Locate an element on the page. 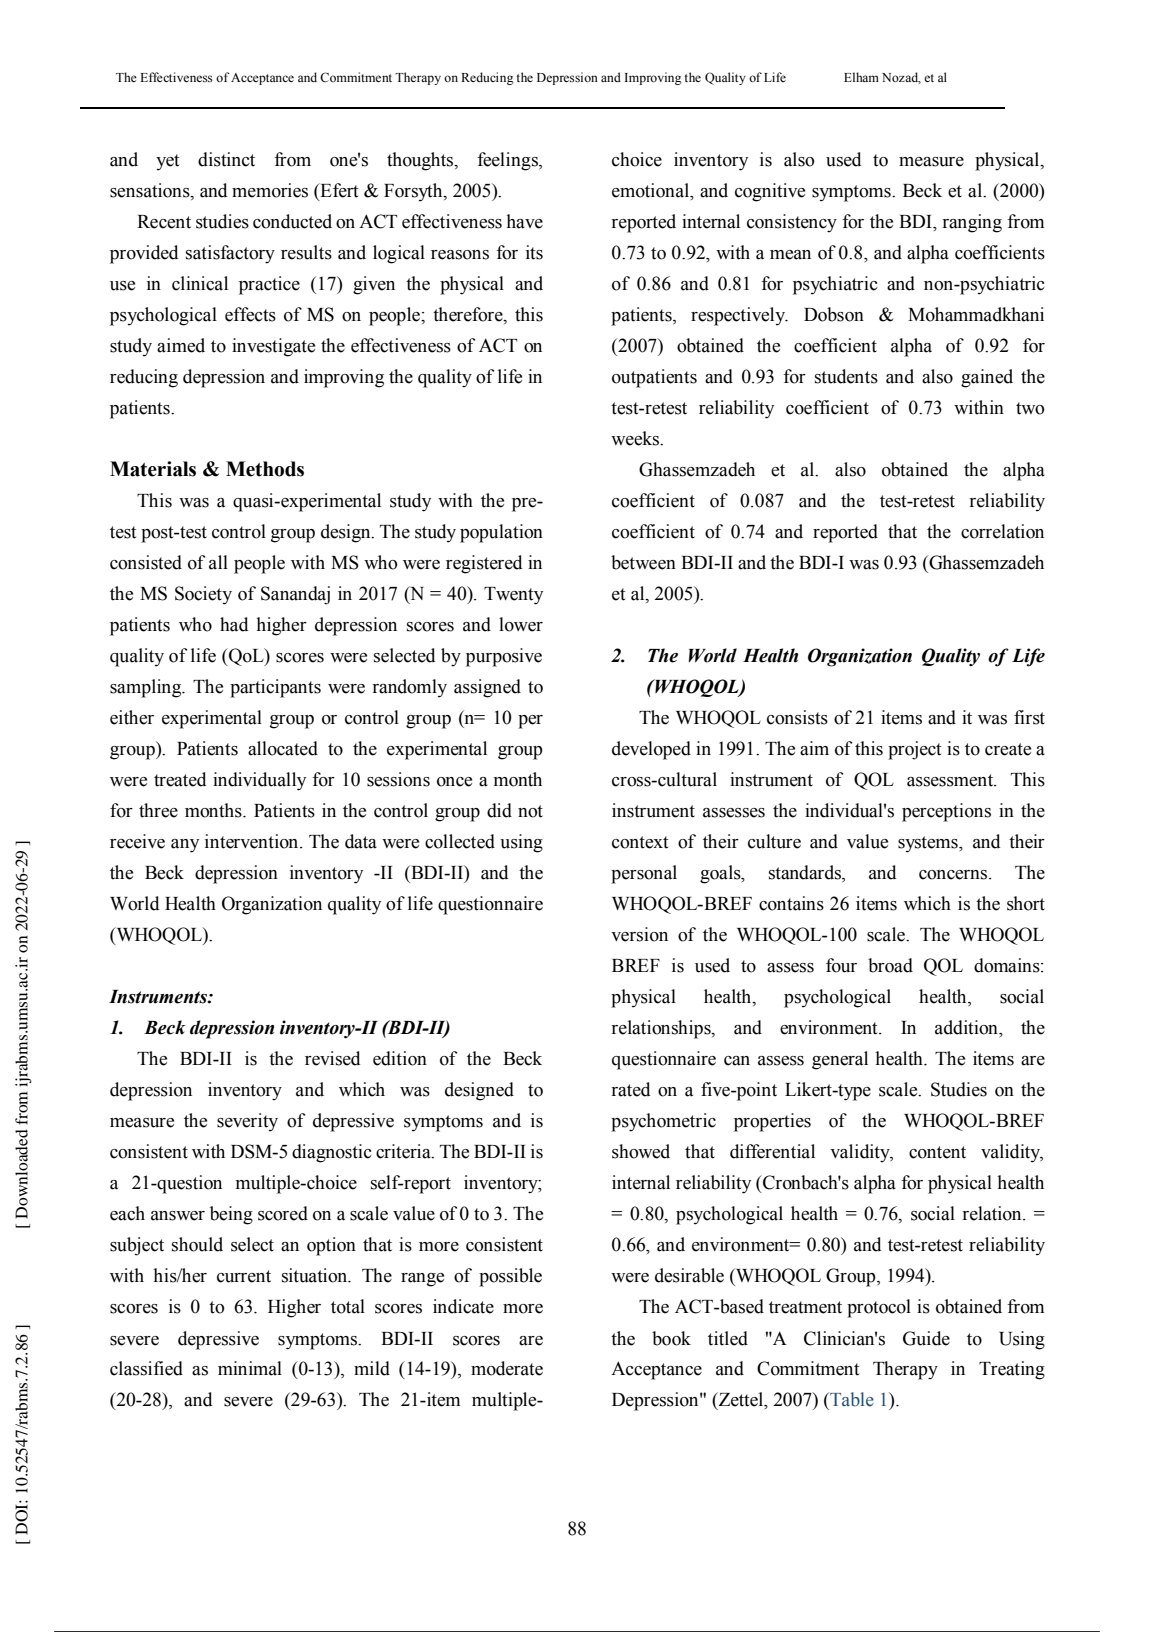 This image has width=1154, height=1632. moderate is located at coordinates (507, 1368).
